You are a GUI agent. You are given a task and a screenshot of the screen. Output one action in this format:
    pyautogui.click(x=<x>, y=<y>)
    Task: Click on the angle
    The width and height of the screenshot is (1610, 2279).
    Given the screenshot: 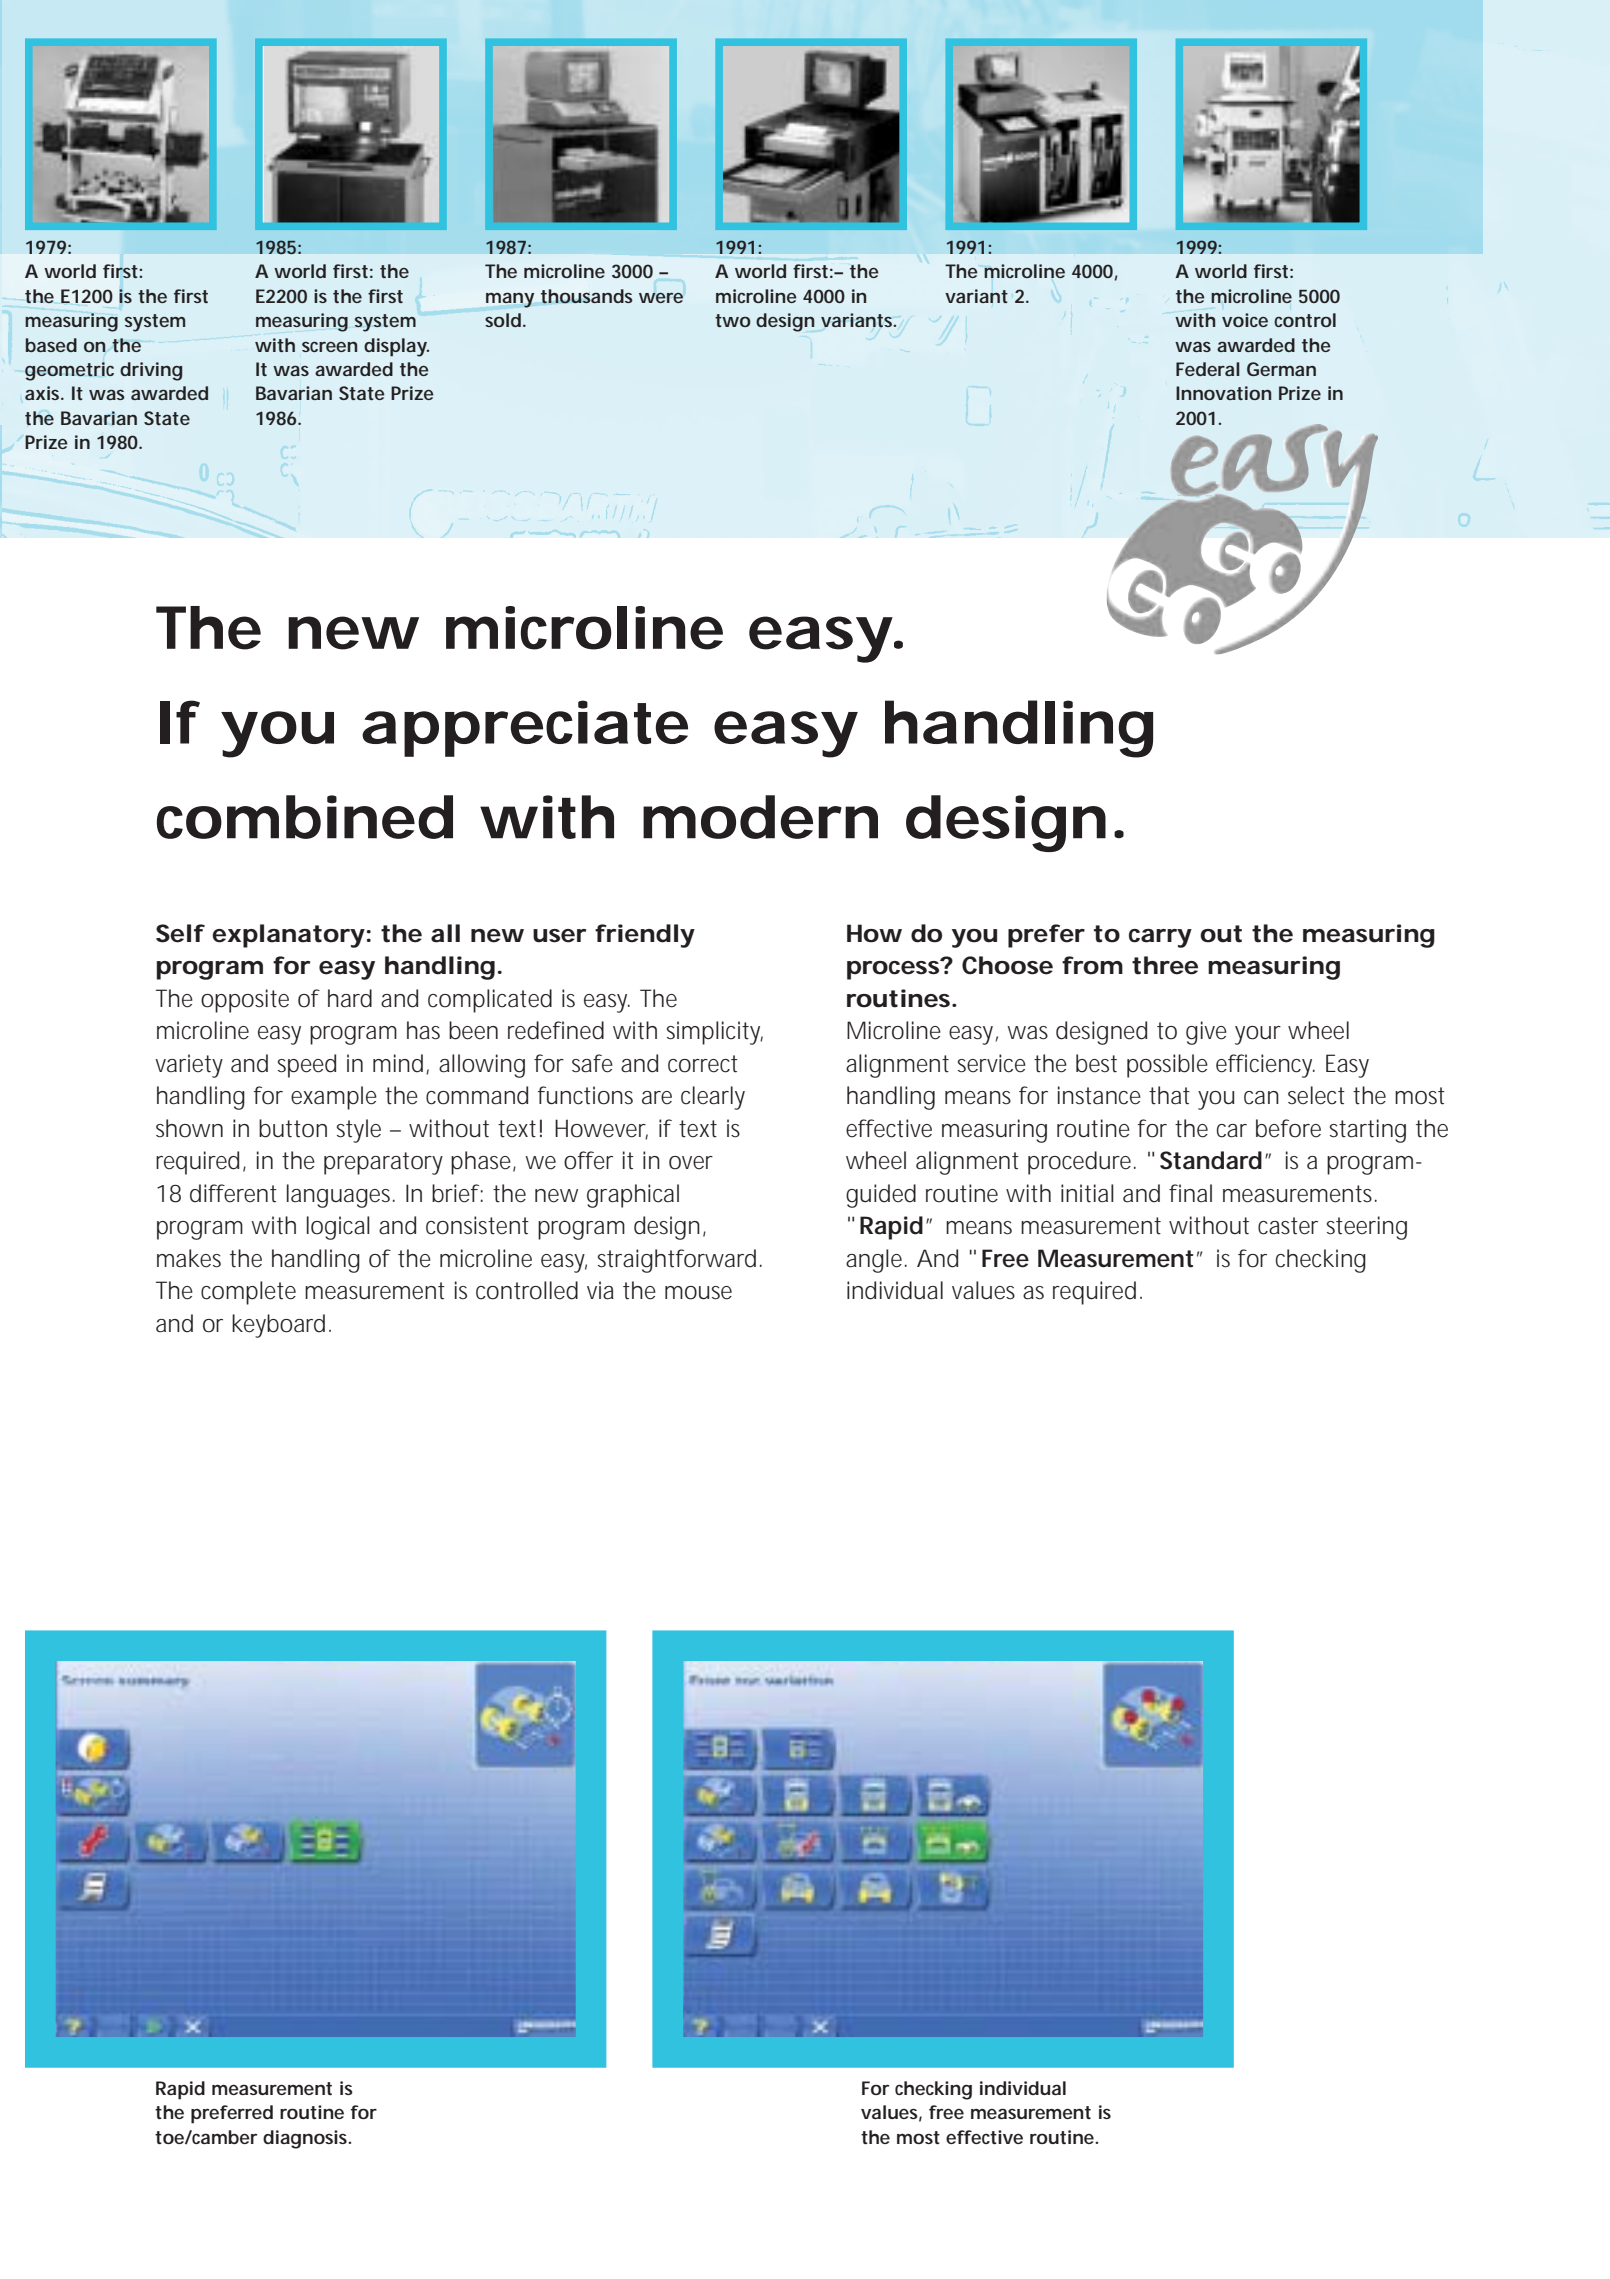 What is the action you would take?
    pyautogui.click(x=876, y=1261)
